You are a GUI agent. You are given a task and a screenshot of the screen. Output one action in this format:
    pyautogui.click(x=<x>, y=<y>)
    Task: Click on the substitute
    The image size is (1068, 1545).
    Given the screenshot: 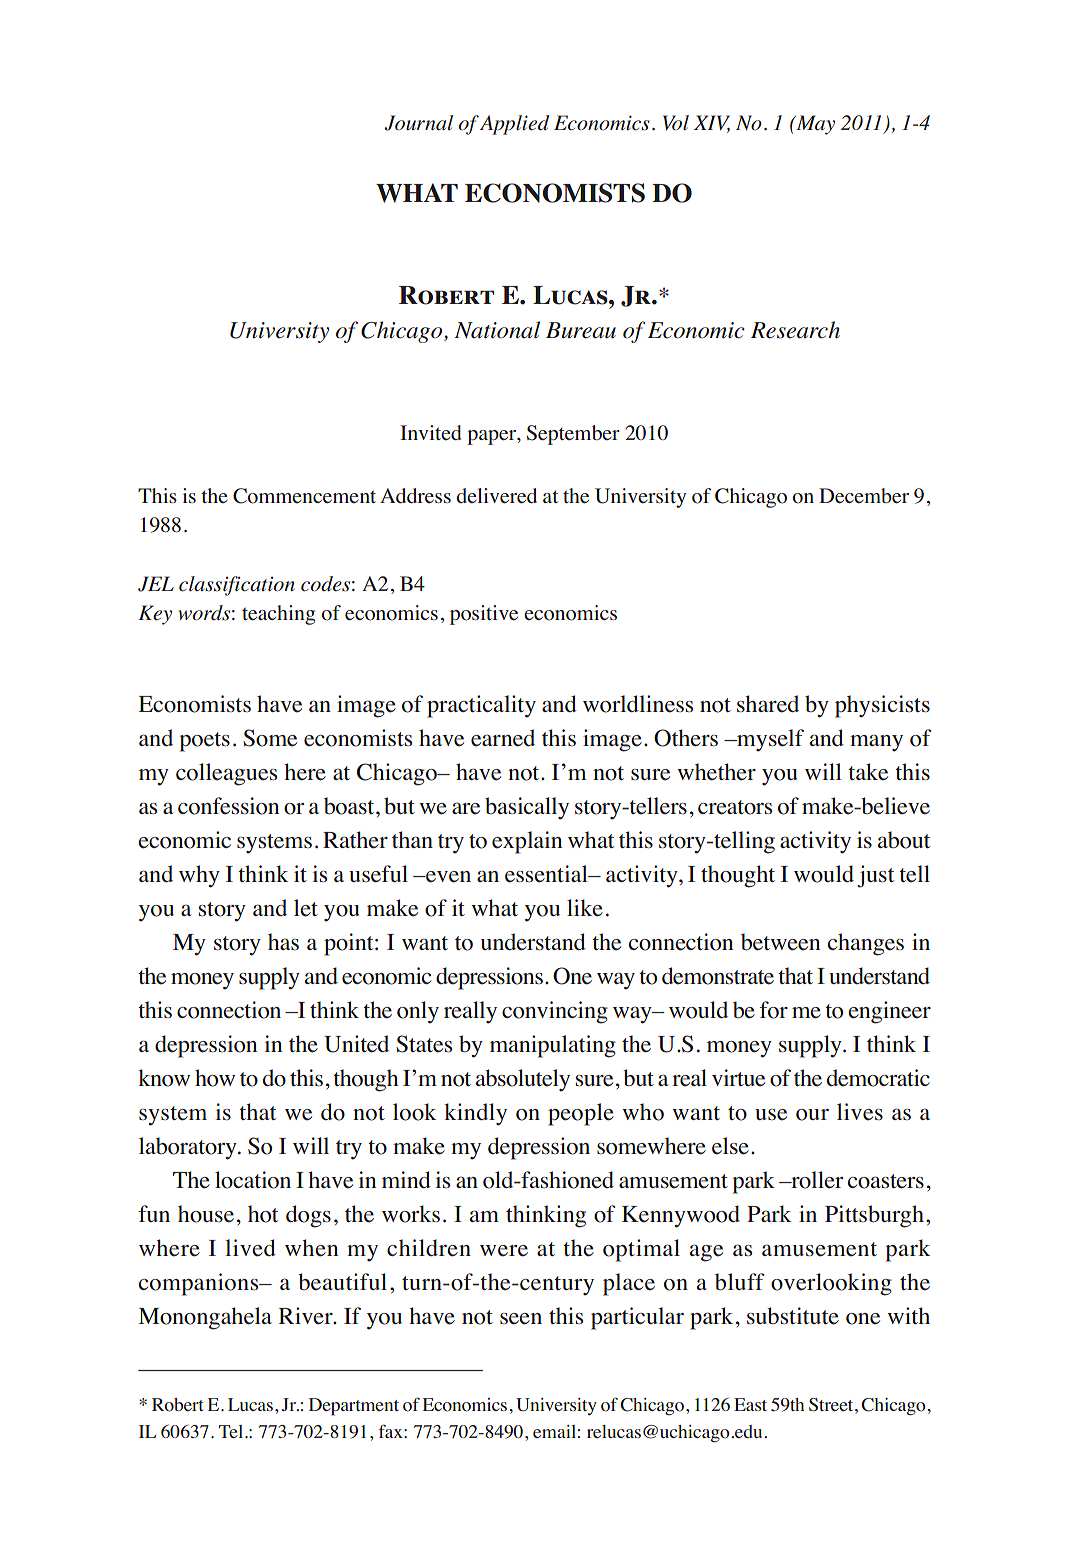 What is the action you would take?
    pyautogui.click(x=793, y=1316)
